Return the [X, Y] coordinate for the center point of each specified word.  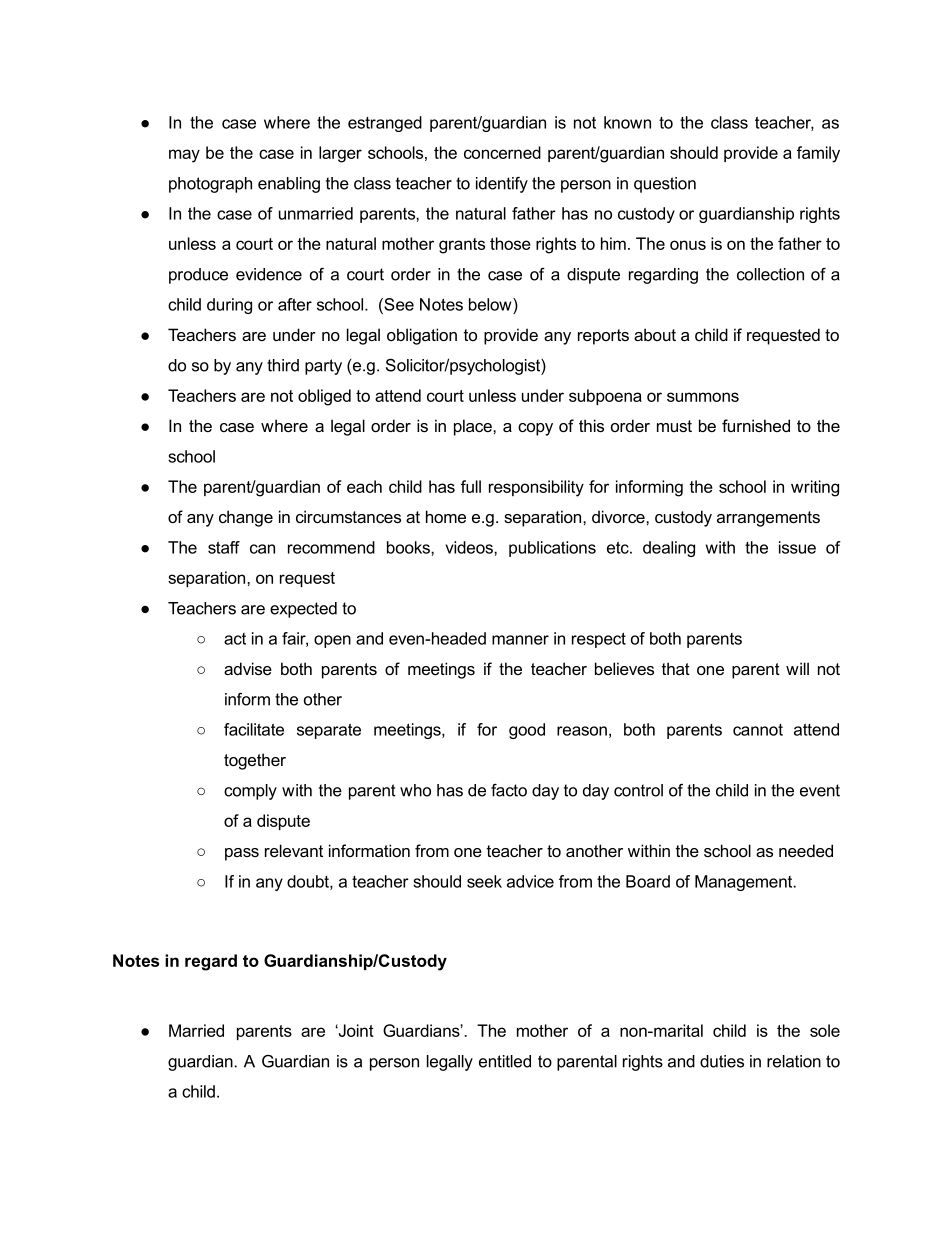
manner [520, 640]
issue [797, 547]
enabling [289, 185]
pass [242, 854]
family [818, 154]
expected [303, 610]
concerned [502, 152]
